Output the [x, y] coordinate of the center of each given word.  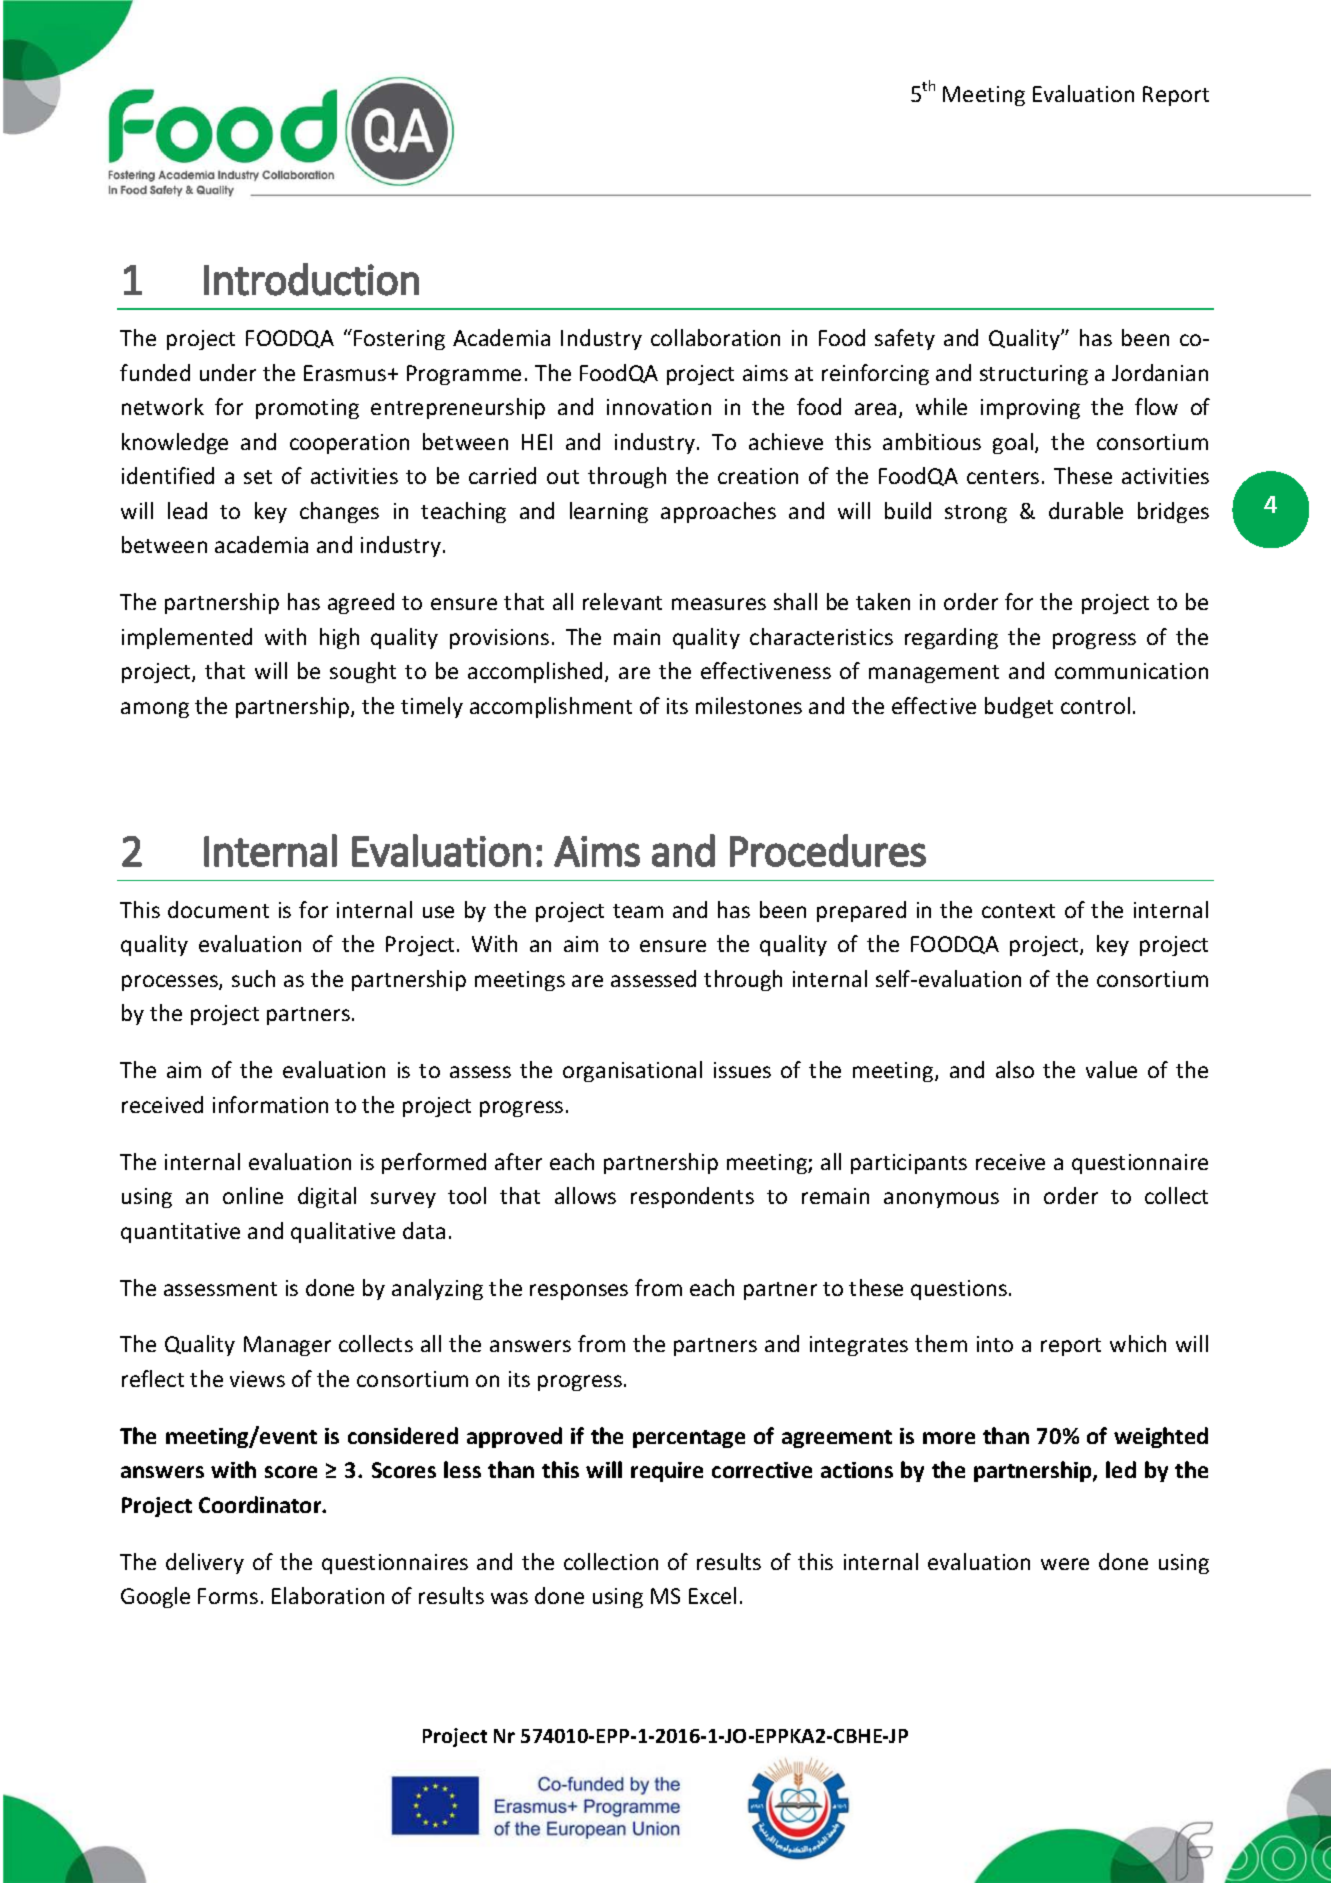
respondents [692, 1197]
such [253, 978]
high [339, 638]
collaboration [715, 337]
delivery [205, 1563]
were [1065, 1564]
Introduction [311, 279]
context [1018, 911]
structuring [1034, 375]
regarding [951, 638]
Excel [712, 1595]
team [638, 911]
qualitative [343, 1232]
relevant [622, 601]
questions [959, 1290]
